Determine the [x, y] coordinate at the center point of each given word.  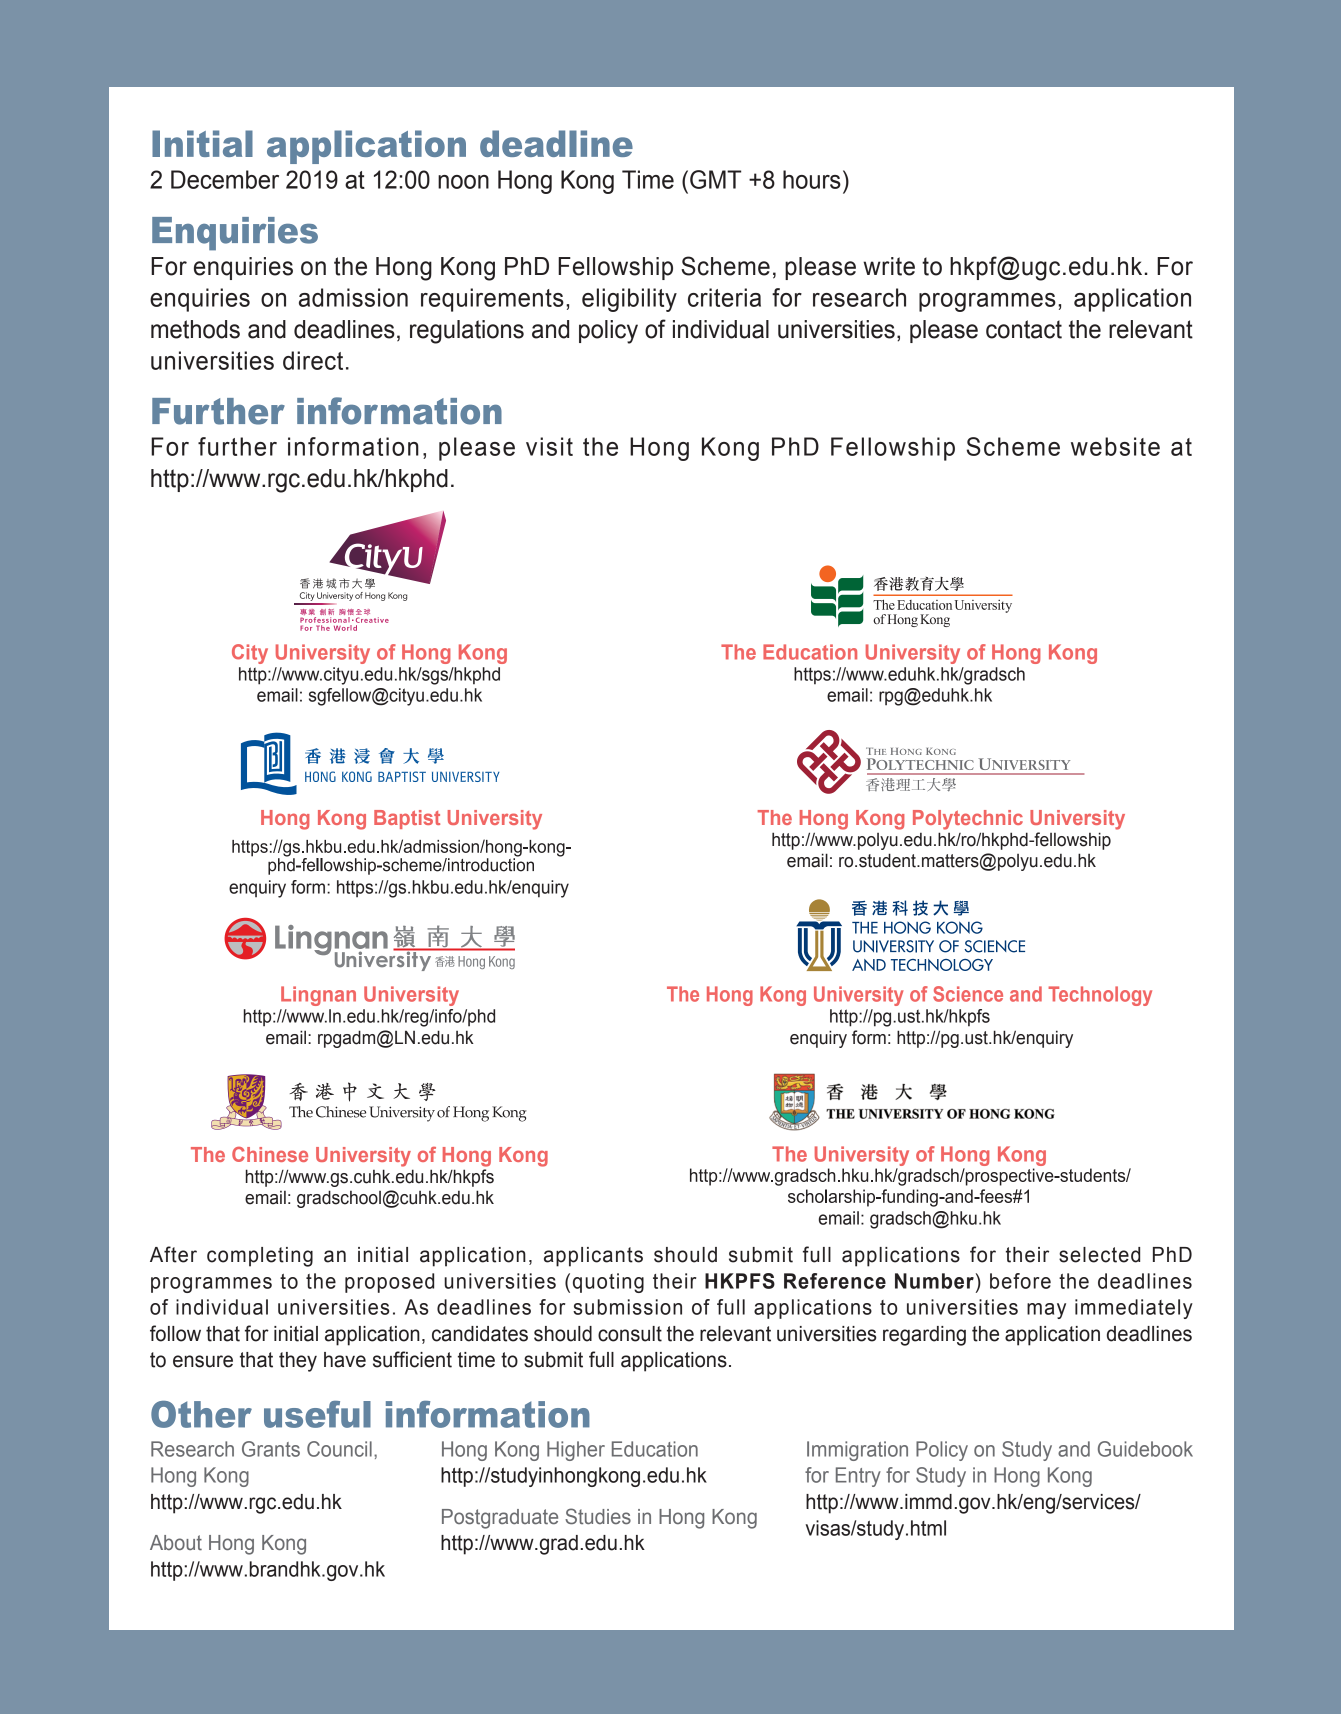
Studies [598, 1516]
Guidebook [1145, 1449]
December [225, 179]
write [889, 266]
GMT [715, 179]
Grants [271, 1449]
